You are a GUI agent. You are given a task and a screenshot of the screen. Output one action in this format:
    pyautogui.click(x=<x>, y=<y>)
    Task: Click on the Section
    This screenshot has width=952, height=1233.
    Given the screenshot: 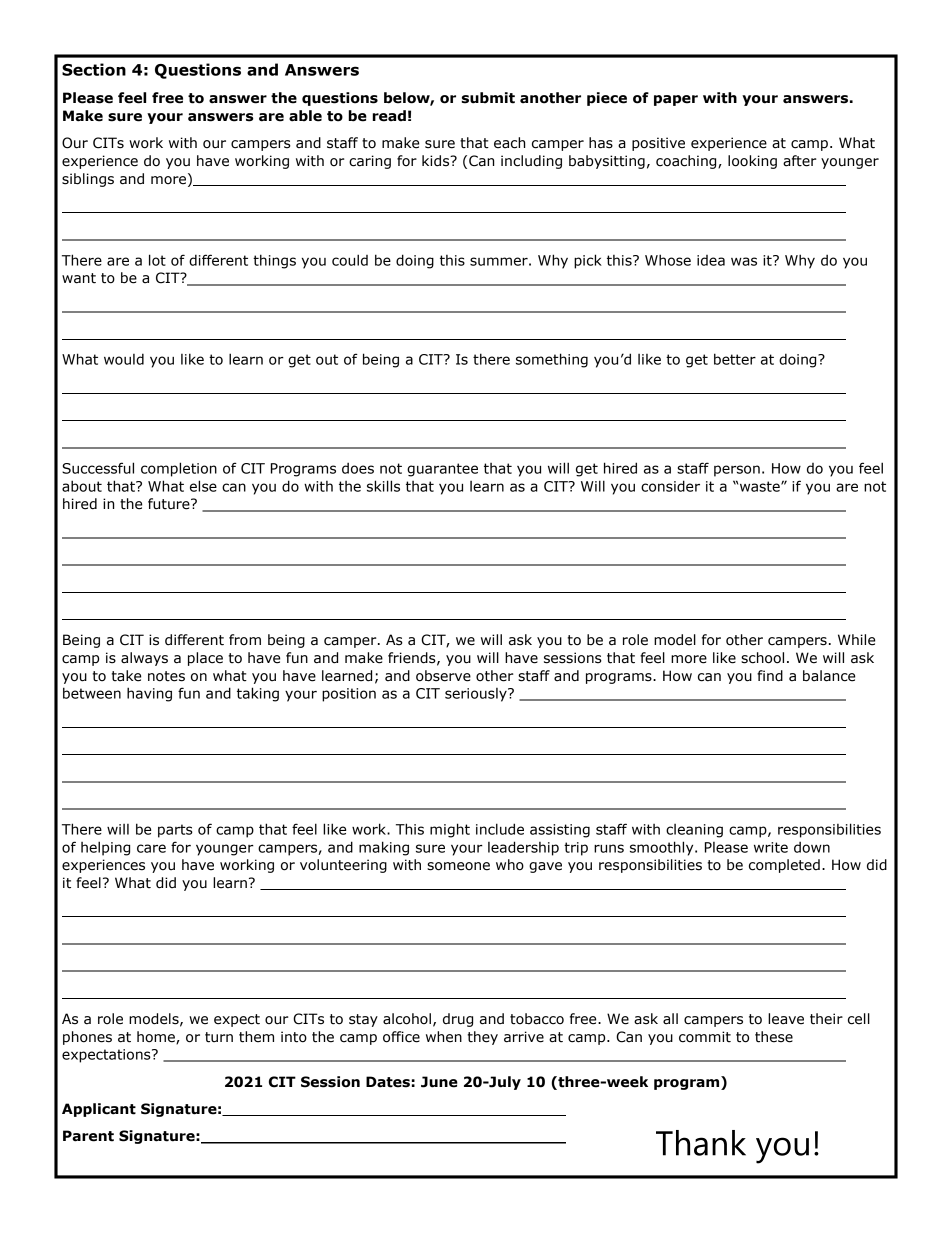 What is the action you would take?
    pyautogui.click(x=94, y=69)
